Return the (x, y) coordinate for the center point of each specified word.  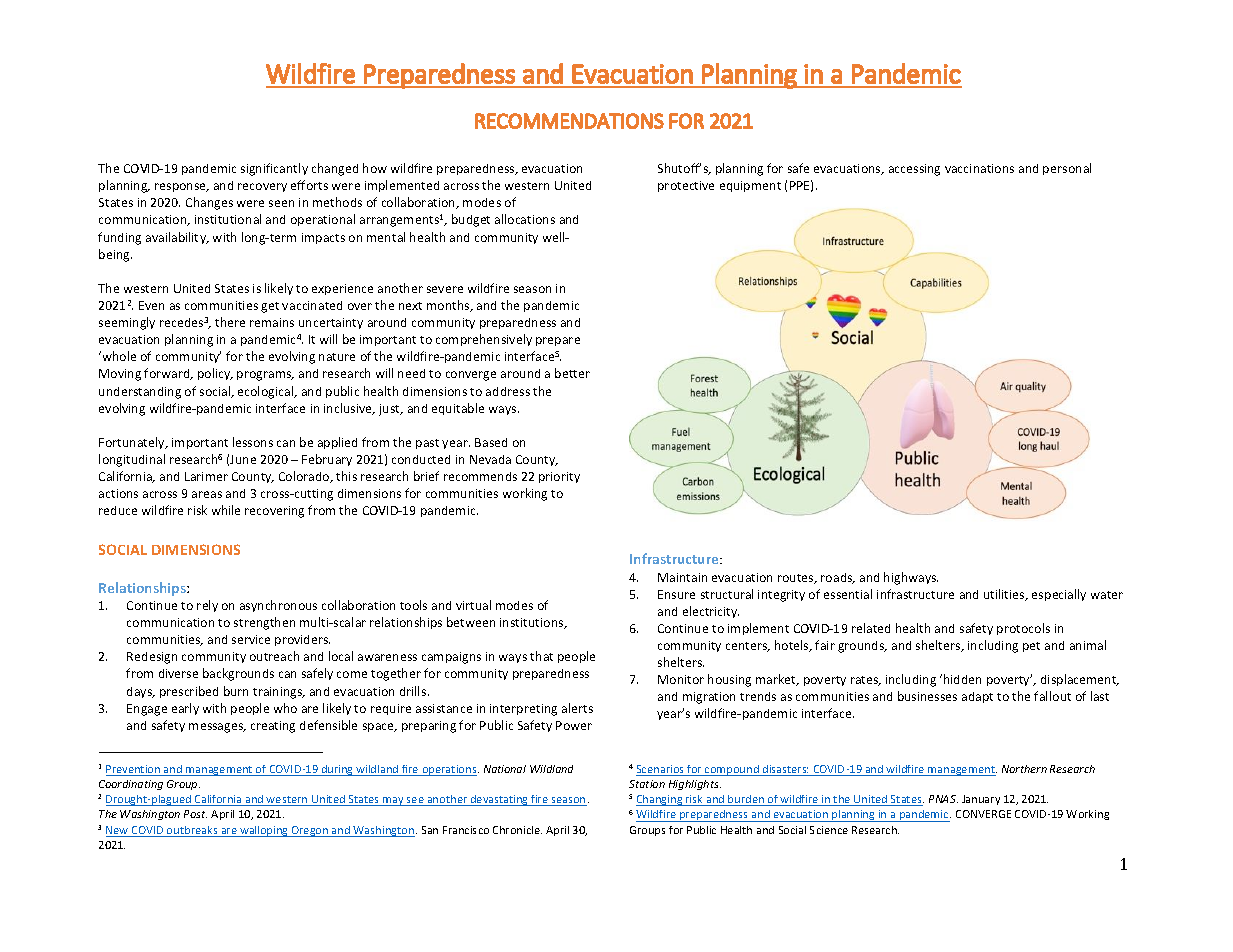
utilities (1005, 595)
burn (236, 691)
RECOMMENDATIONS (569, 121)
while (226, 510)
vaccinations (979, 168)
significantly (274, 169)
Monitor (681, 679)
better (572, 373)
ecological (267, 392)
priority (559, 477)
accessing (914, 170)
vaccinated (312, 305)
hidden (962, 679)
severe (445, 289)
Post (195, 814)
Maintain (682, 577)
